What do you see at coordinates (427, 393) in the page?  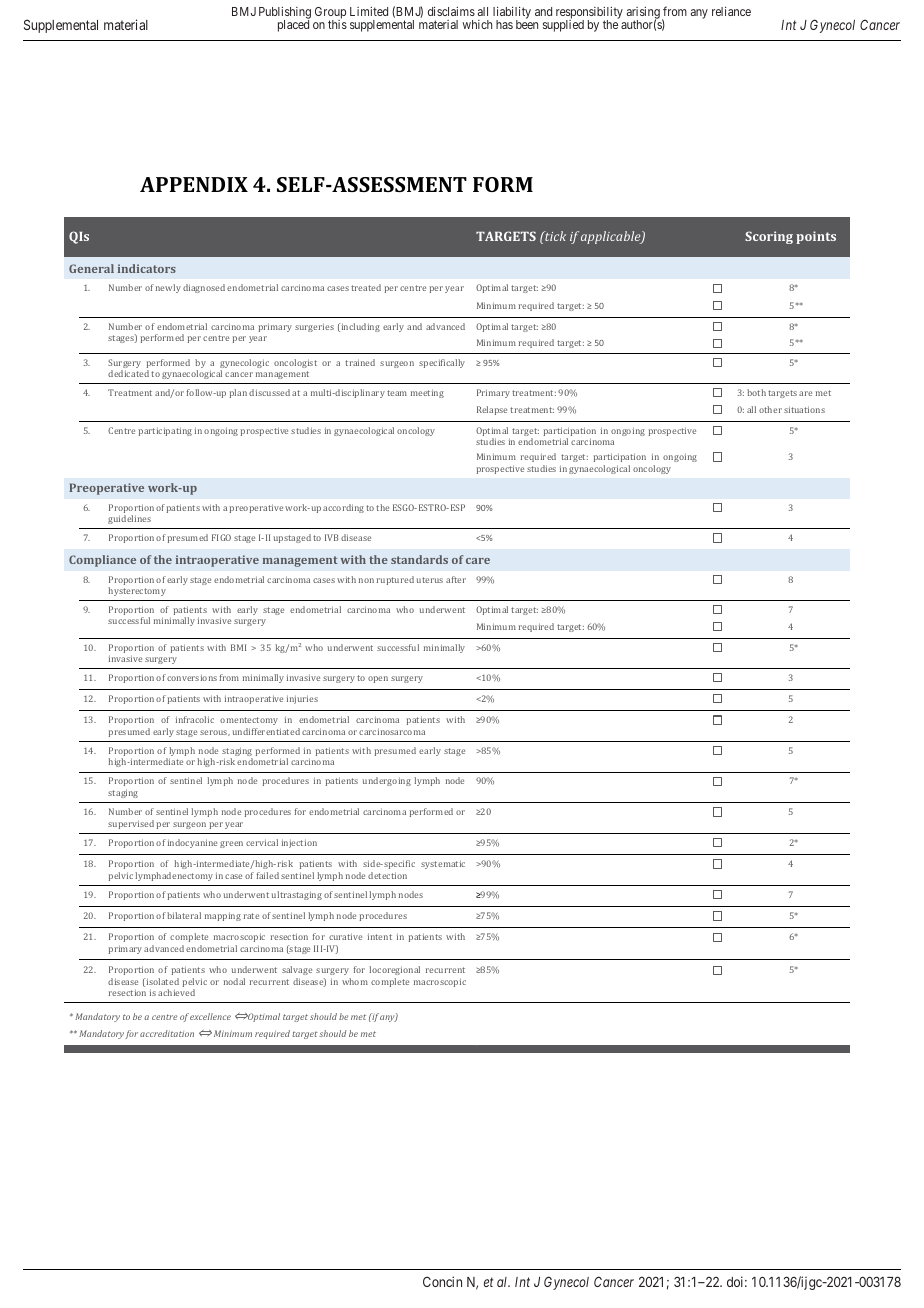 I see `meeting` at bounding box center [427, 393].
